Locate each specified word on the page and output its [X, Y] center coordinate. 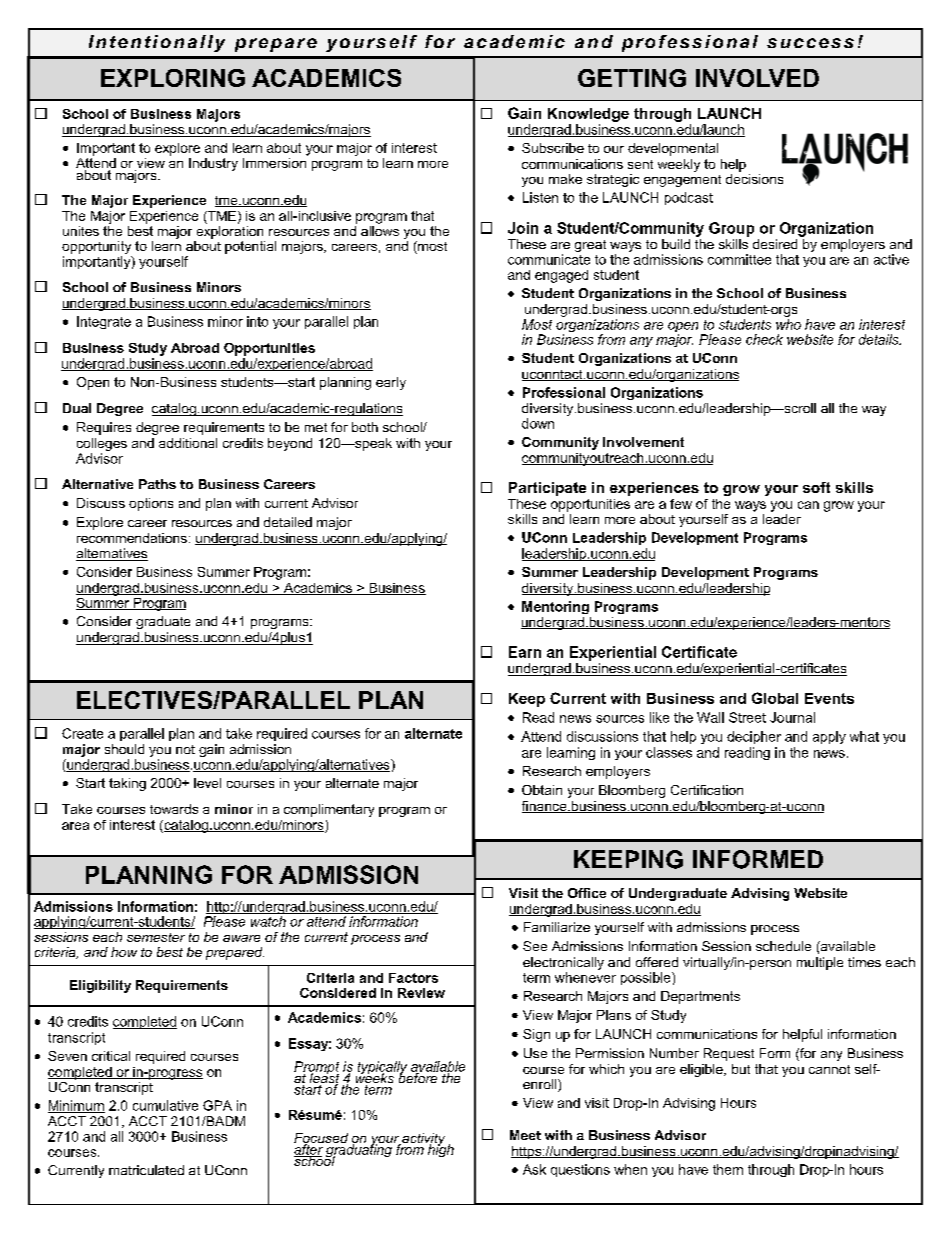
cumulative [165, 1105]
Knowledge [588, 116]
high [440, 1149]
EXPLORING [173, 78]
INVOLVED [757, 78]
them [728, 1169]
